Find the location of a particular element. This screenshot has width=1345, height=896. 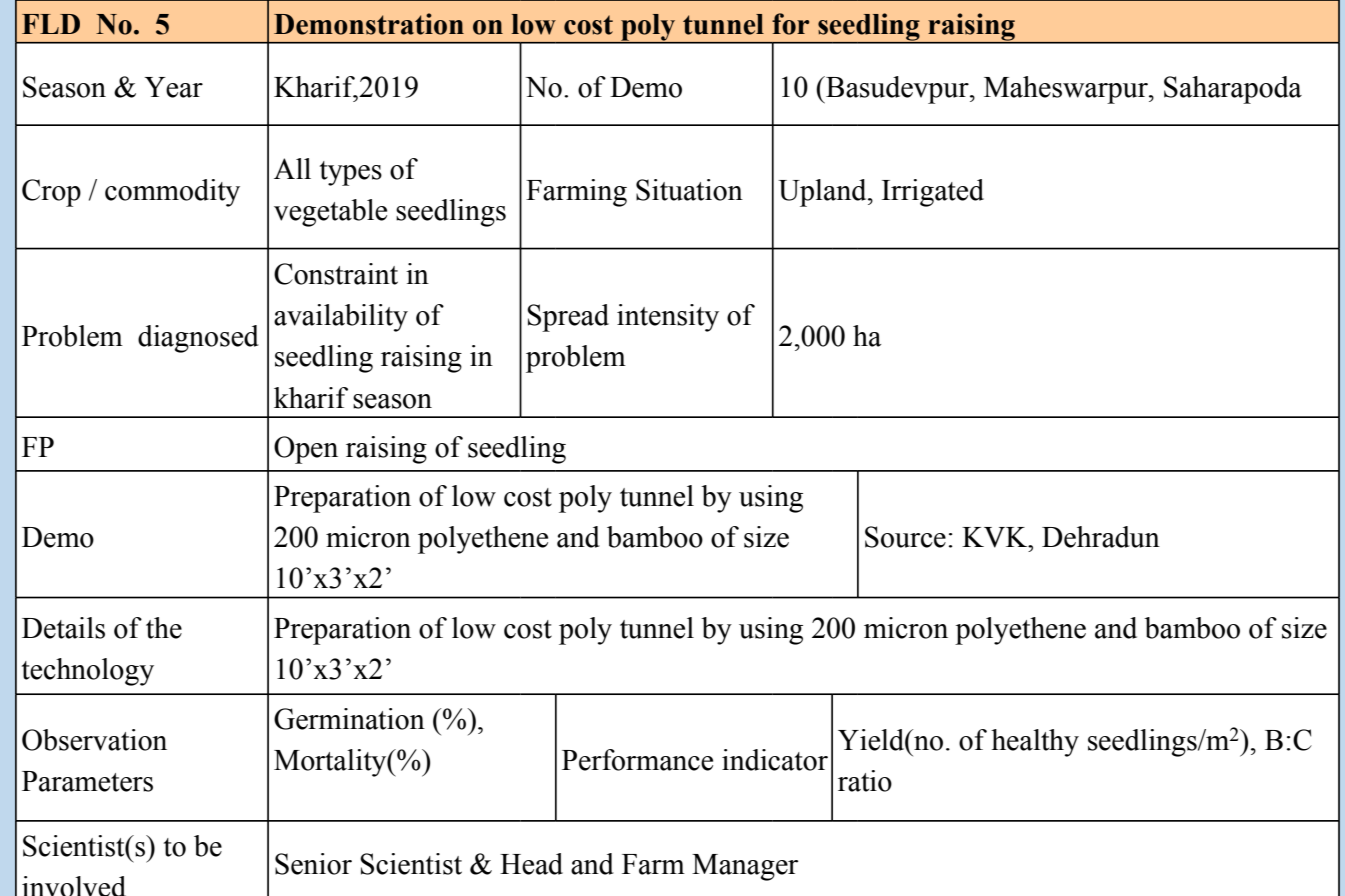

Dehradun is located at coordinates (1101, 537).
